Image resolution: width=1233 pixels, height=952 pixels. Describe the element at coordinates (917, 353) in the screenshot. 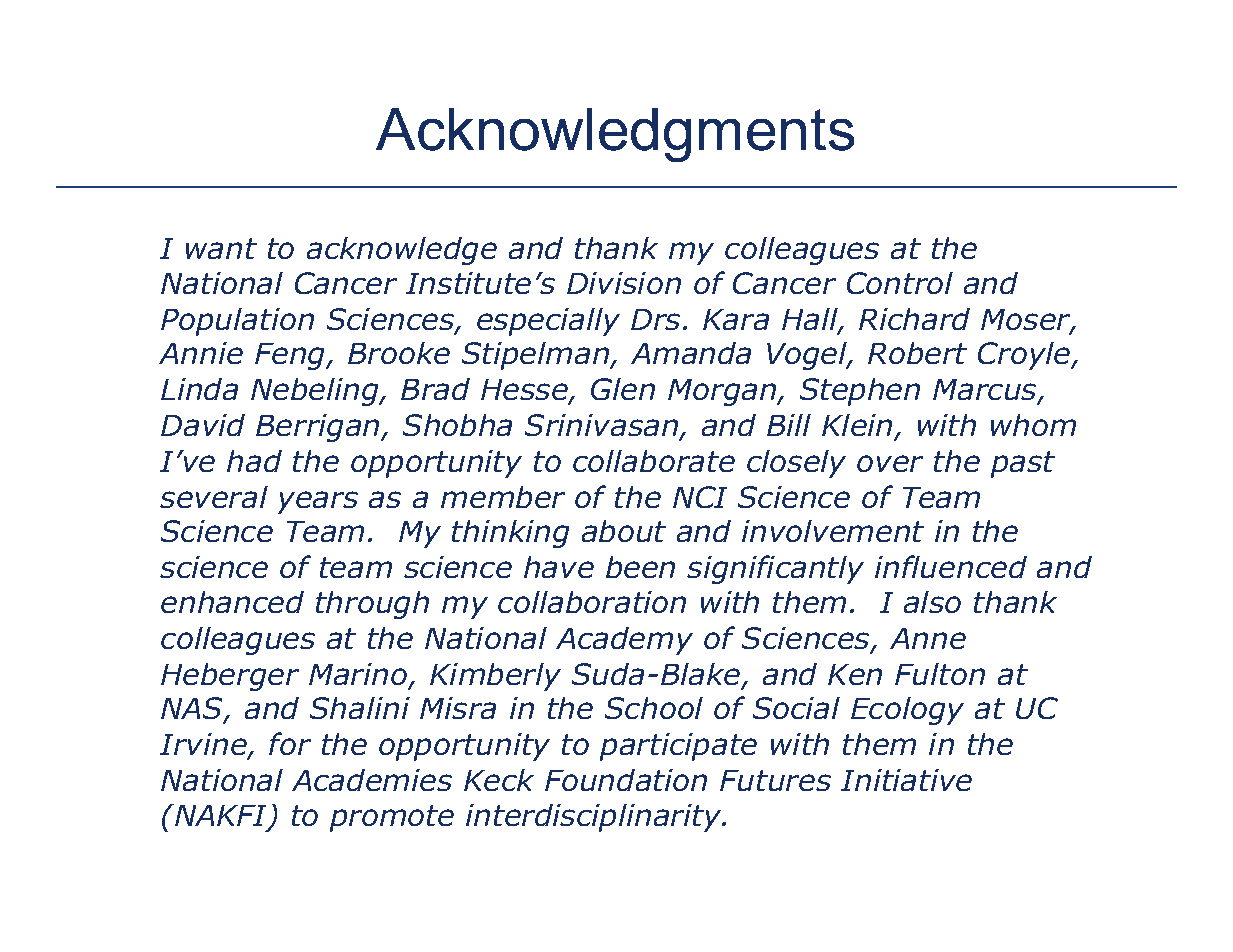

I see `Robert` at that location.
